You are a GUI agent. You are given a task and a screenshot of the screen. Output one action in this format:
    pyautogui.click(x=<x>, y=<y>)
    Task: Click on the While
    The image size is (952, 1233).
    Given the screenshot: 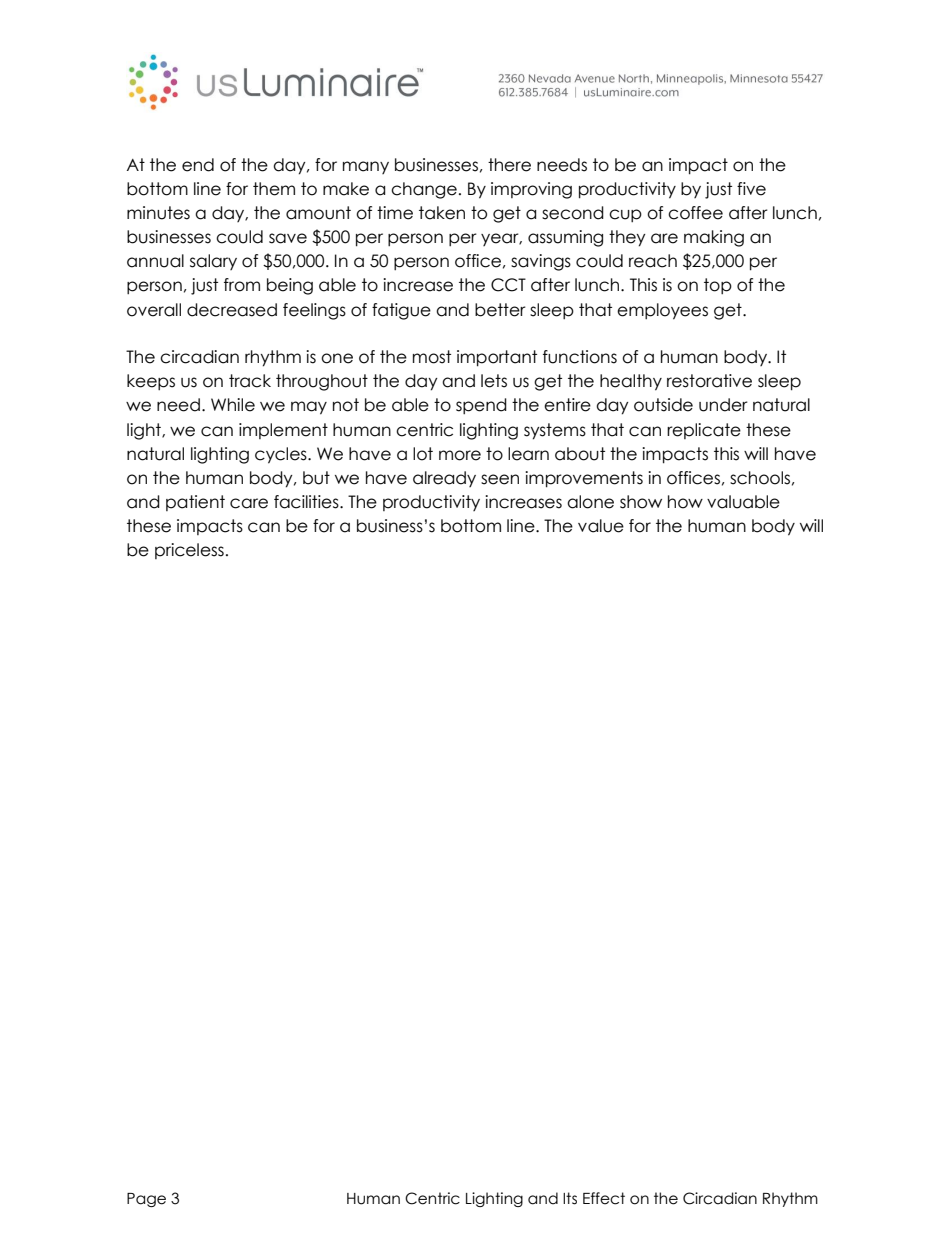 What is the action you would take?
    pyautogui.click(x=233, y=405)
